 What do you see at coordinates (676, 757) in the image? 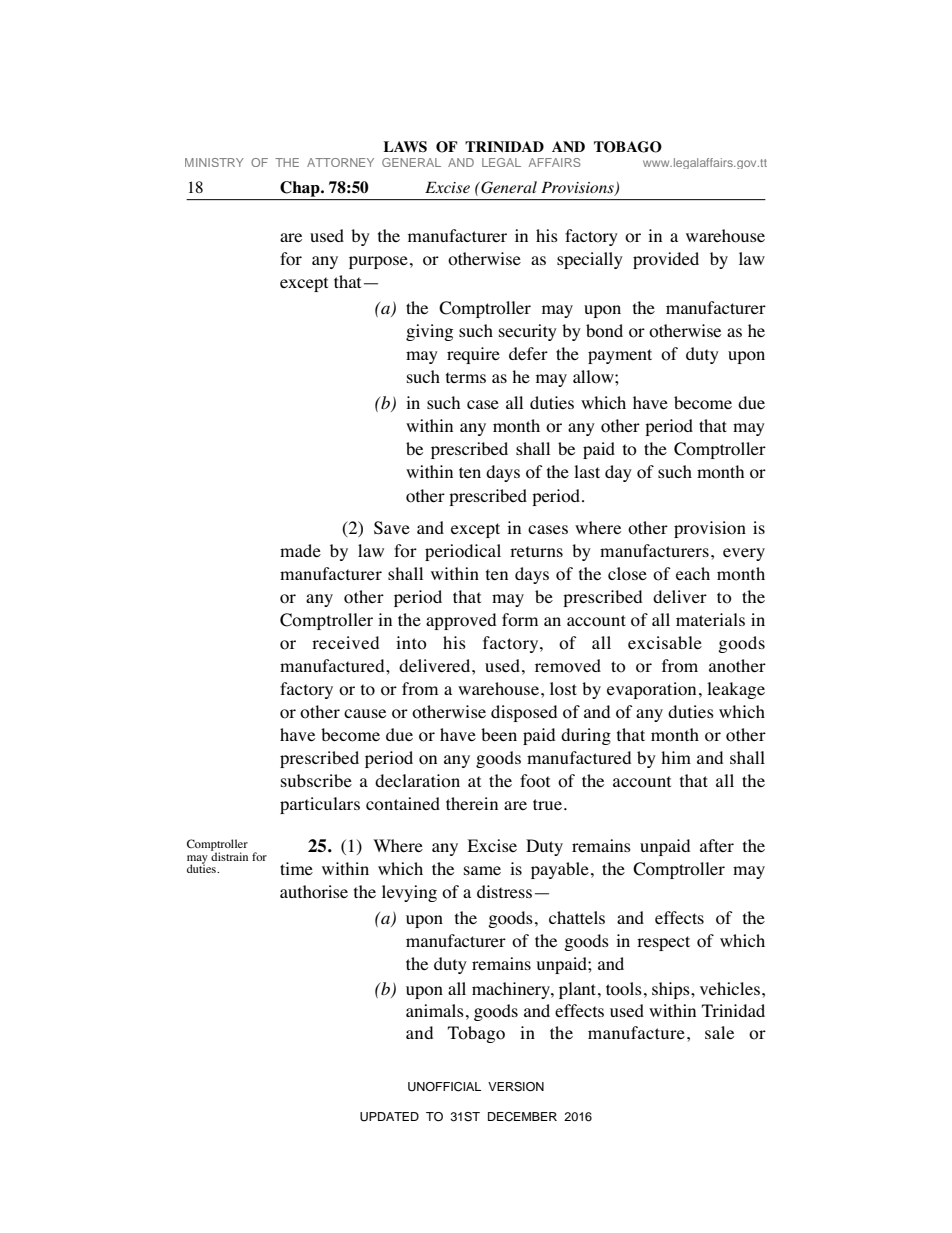
I see `him` at bounding box center [676, 757].
